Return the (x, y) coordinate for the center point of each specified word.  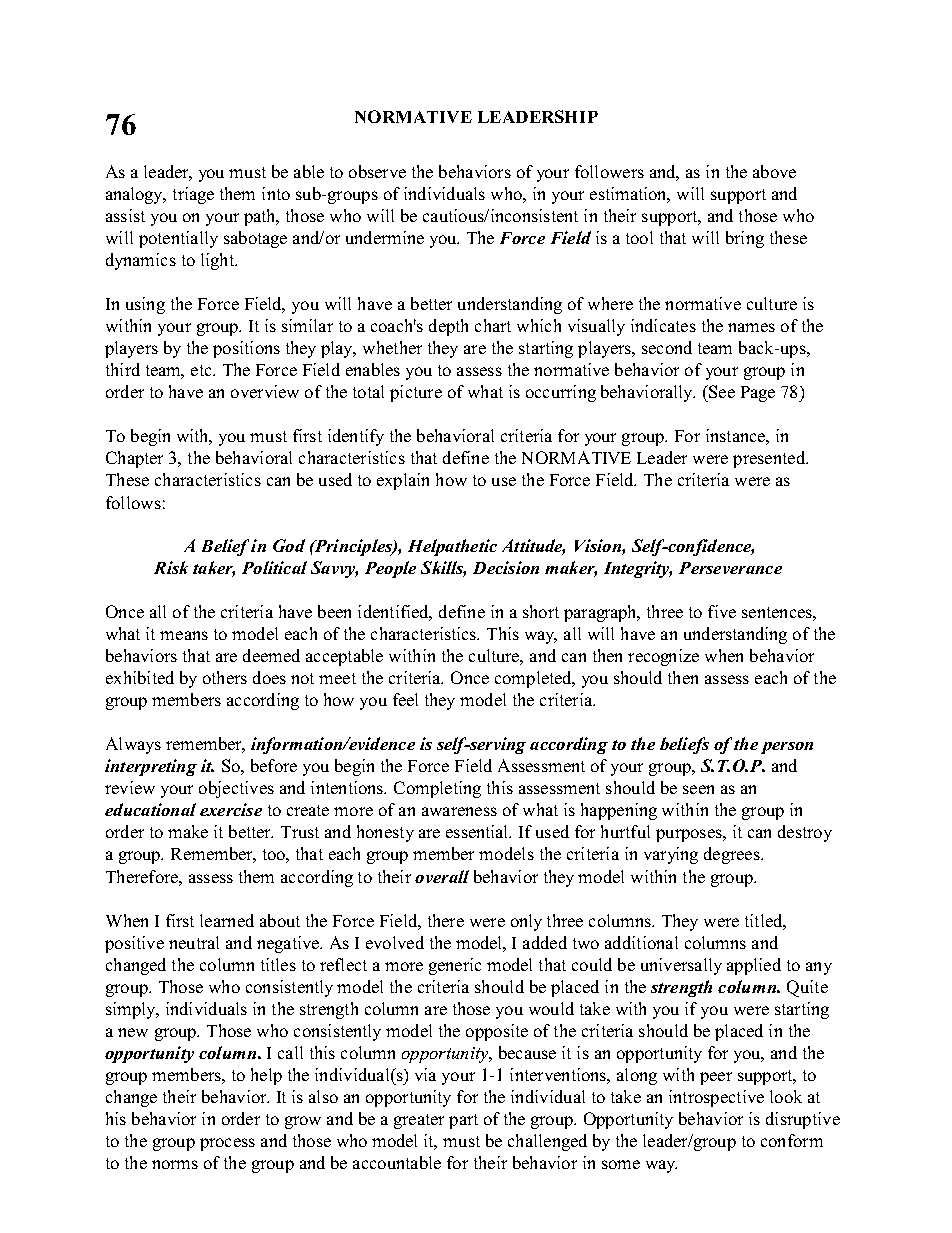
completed (535, 679)
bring (745, 239)
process (227, 1144)
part (463, 1121)
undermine (385, 237)
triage (193, 195)
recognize (663, 657)
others (225, 677)
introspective (716, 1098)
